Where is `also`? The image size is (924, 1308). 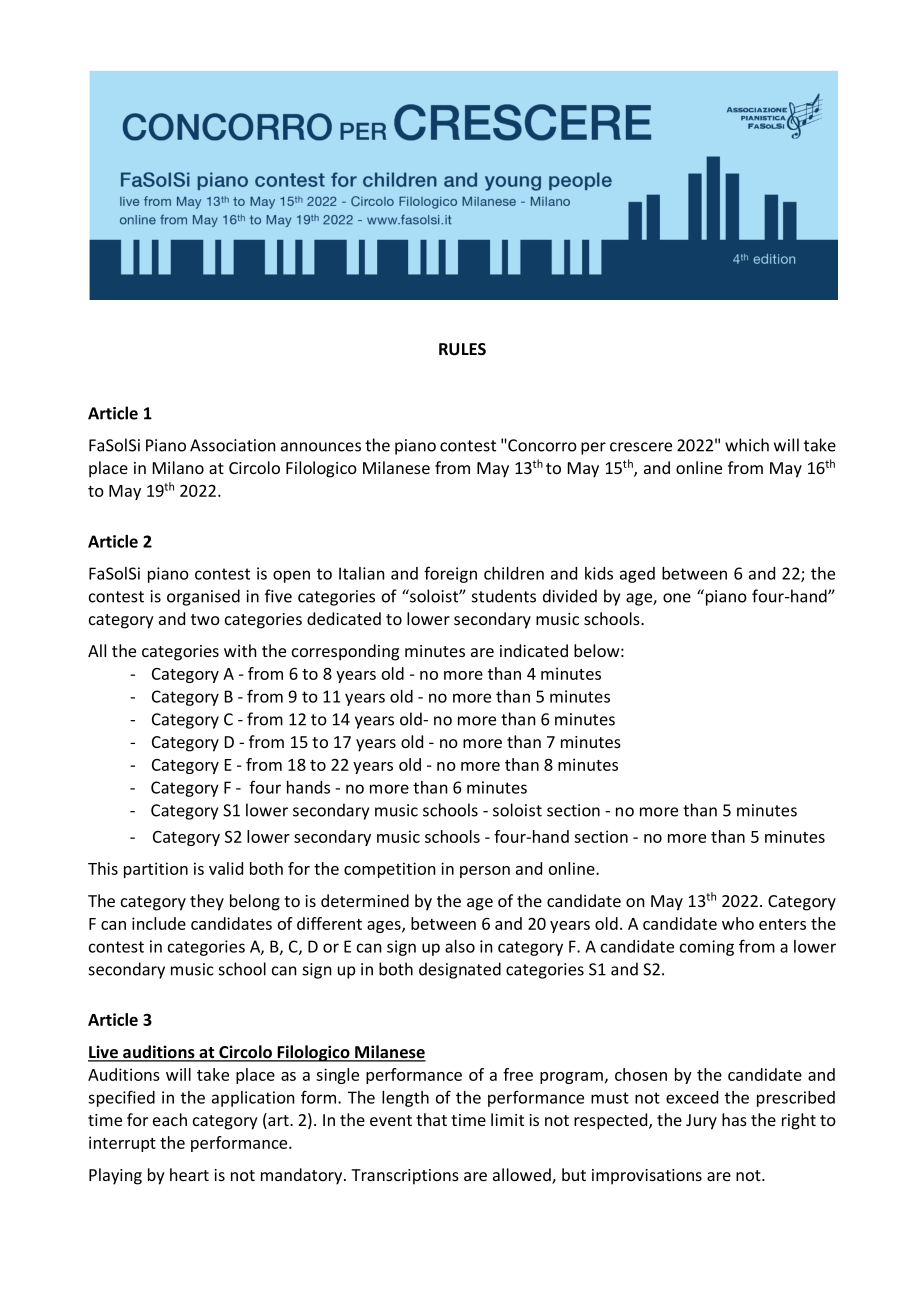
also is located at coordinates (460, 946).
